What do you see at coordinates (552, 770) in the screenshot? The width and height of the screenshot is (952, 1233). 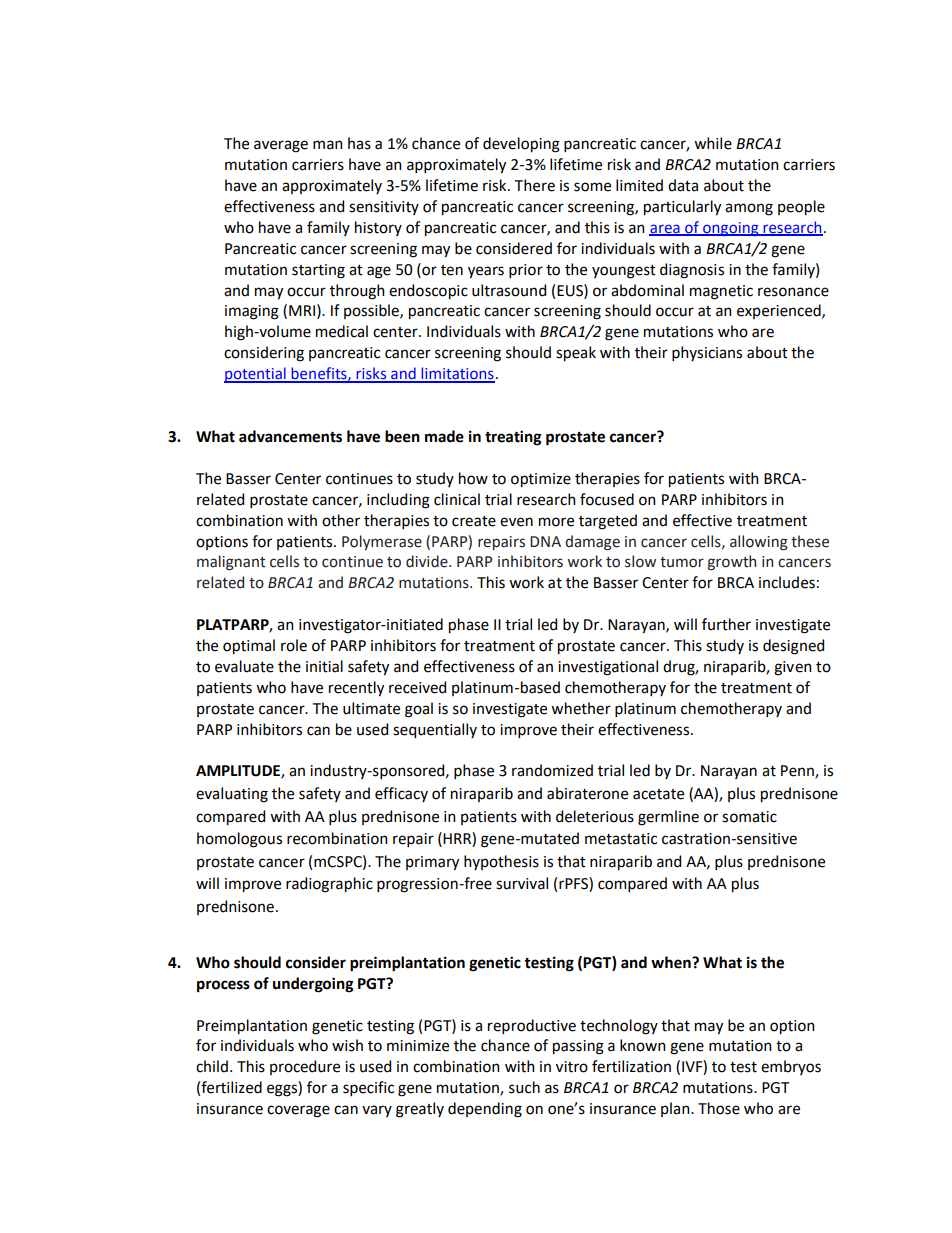 I see `randomized` at bounding box center [552, 770].
